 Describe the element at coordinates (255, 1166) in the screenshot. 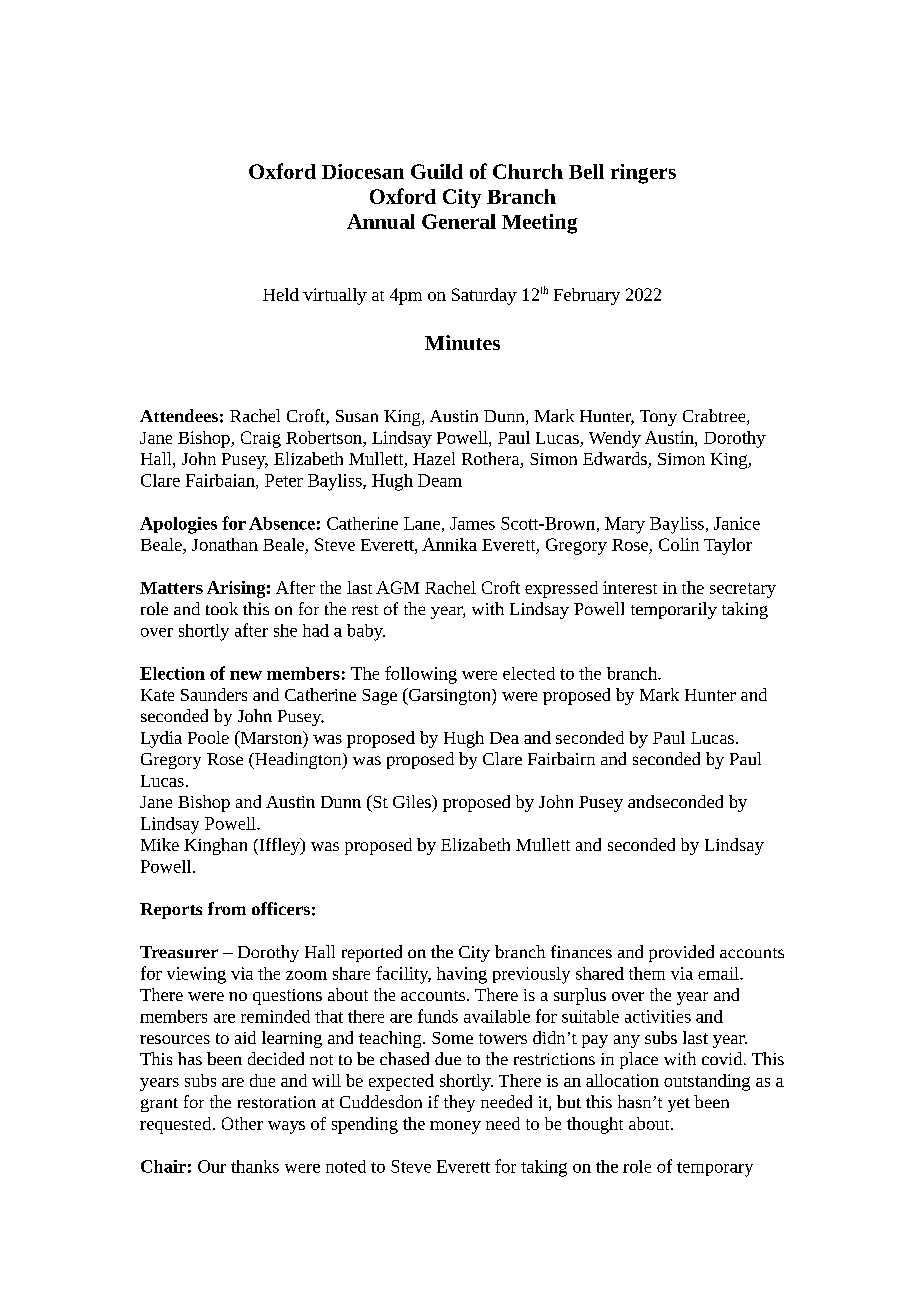

I see `thanks` at that location.
